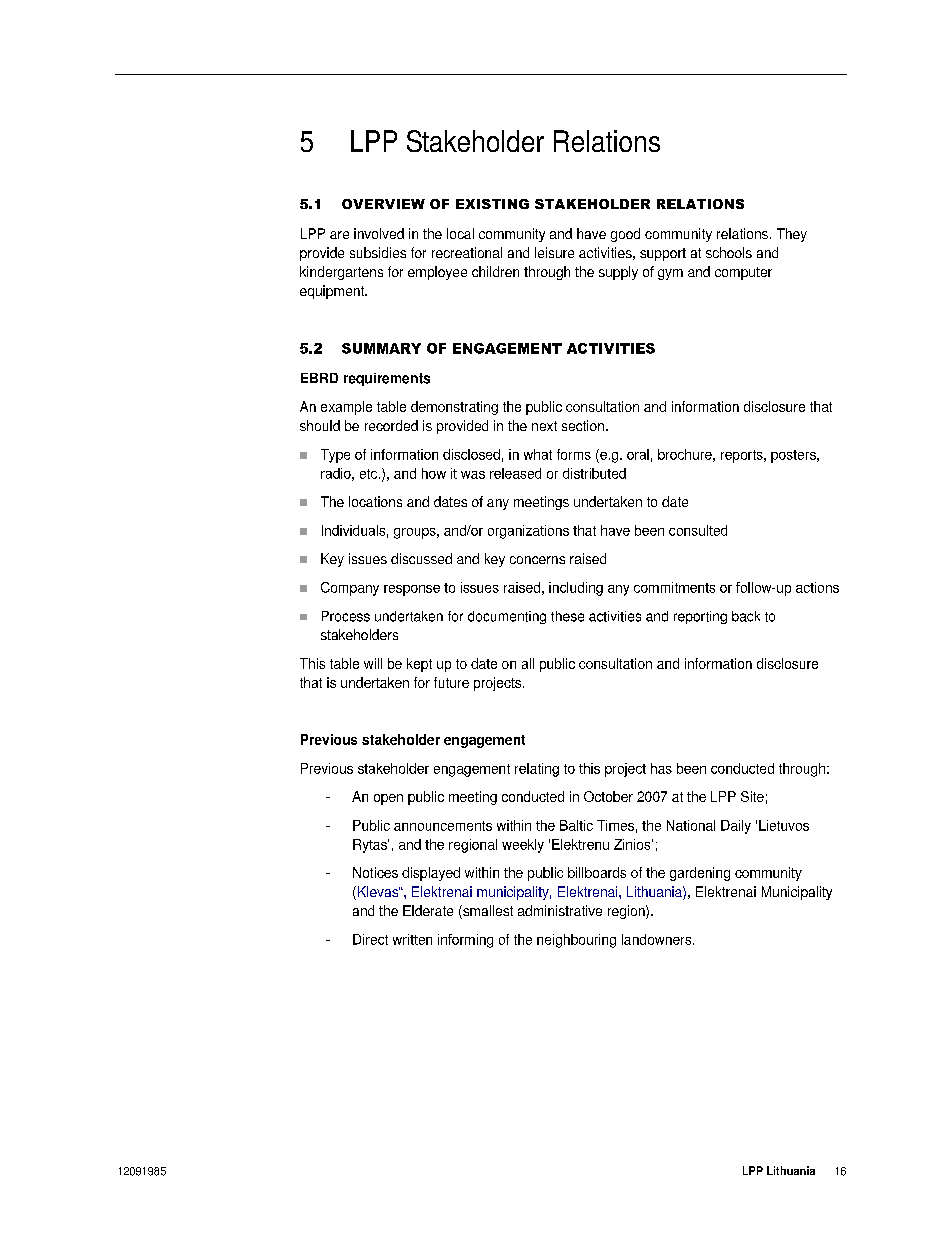 This page has width=952, height=1233. Describe the element at coordinates (537, 770) in the page. I see `relating` at that location.
